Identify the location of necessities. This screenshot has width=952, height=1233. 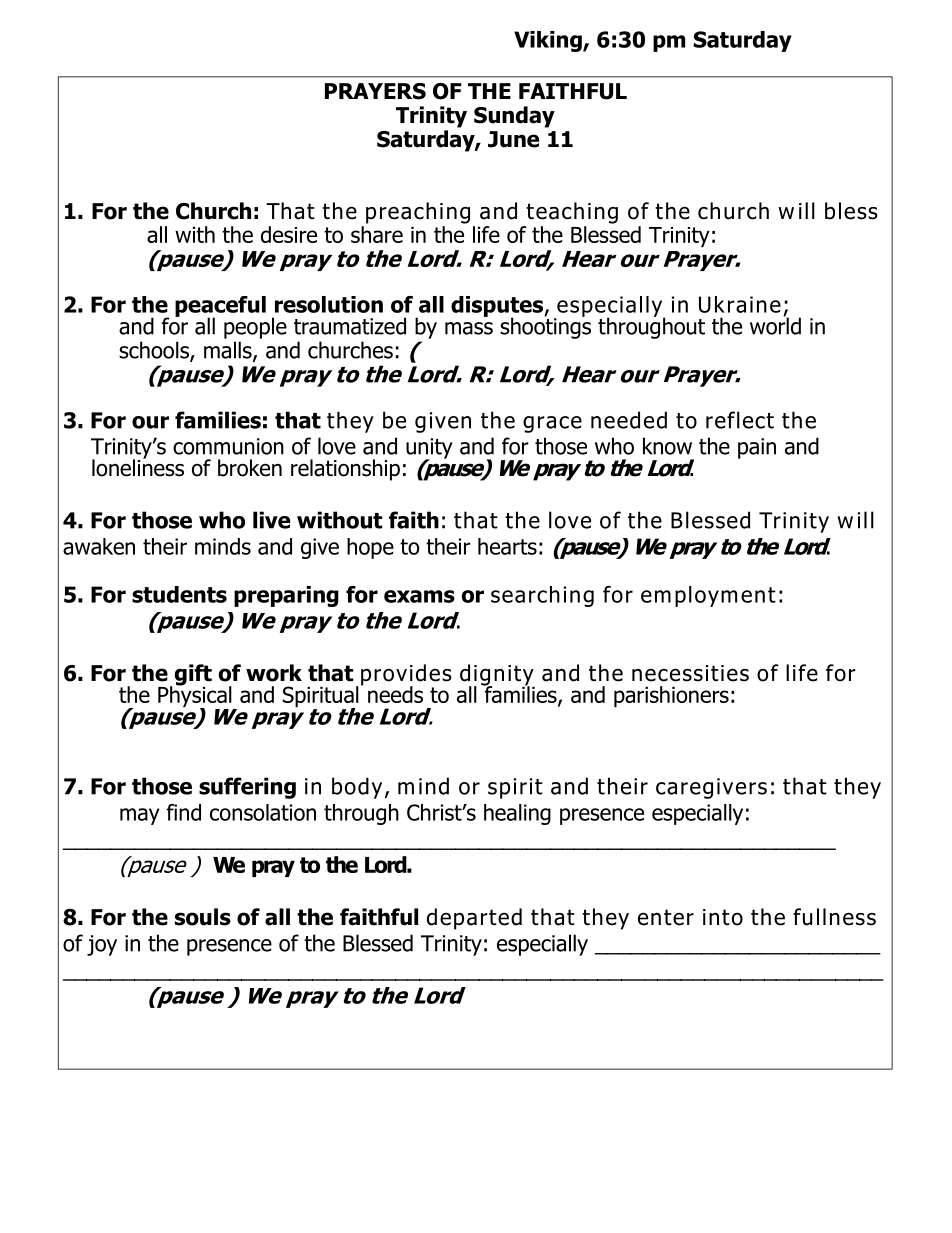
(690, 673).
